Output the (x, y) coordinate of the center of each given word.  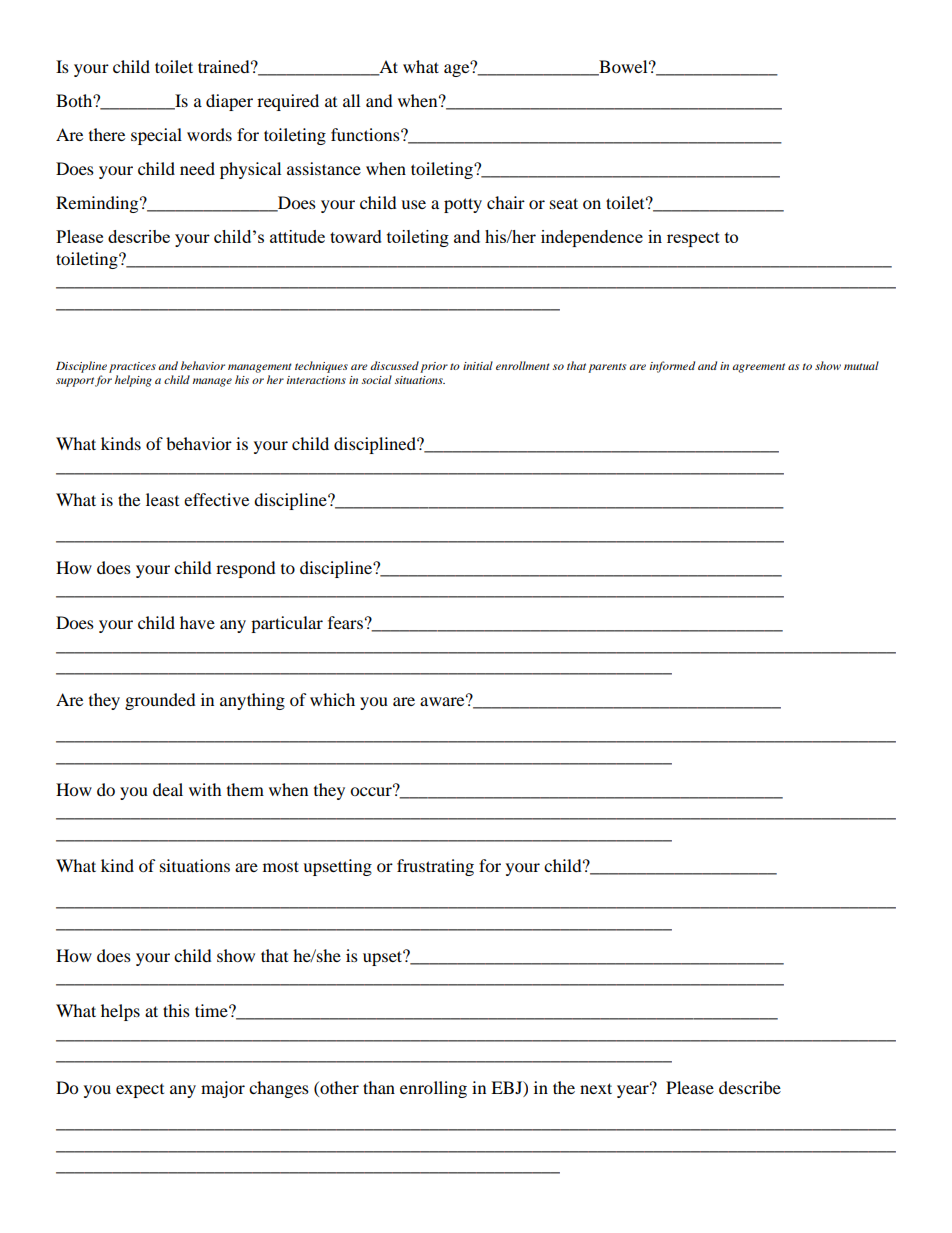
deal (168, 789)
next (596, 1088)
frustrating (435, 867)
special (156, 136)
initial (478, 365)
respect (693, 239)
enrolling (433, 1089)
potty (463, 205)
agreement (758, 368)
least (162, 499)
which (332, 699)
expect (140, 1091)
